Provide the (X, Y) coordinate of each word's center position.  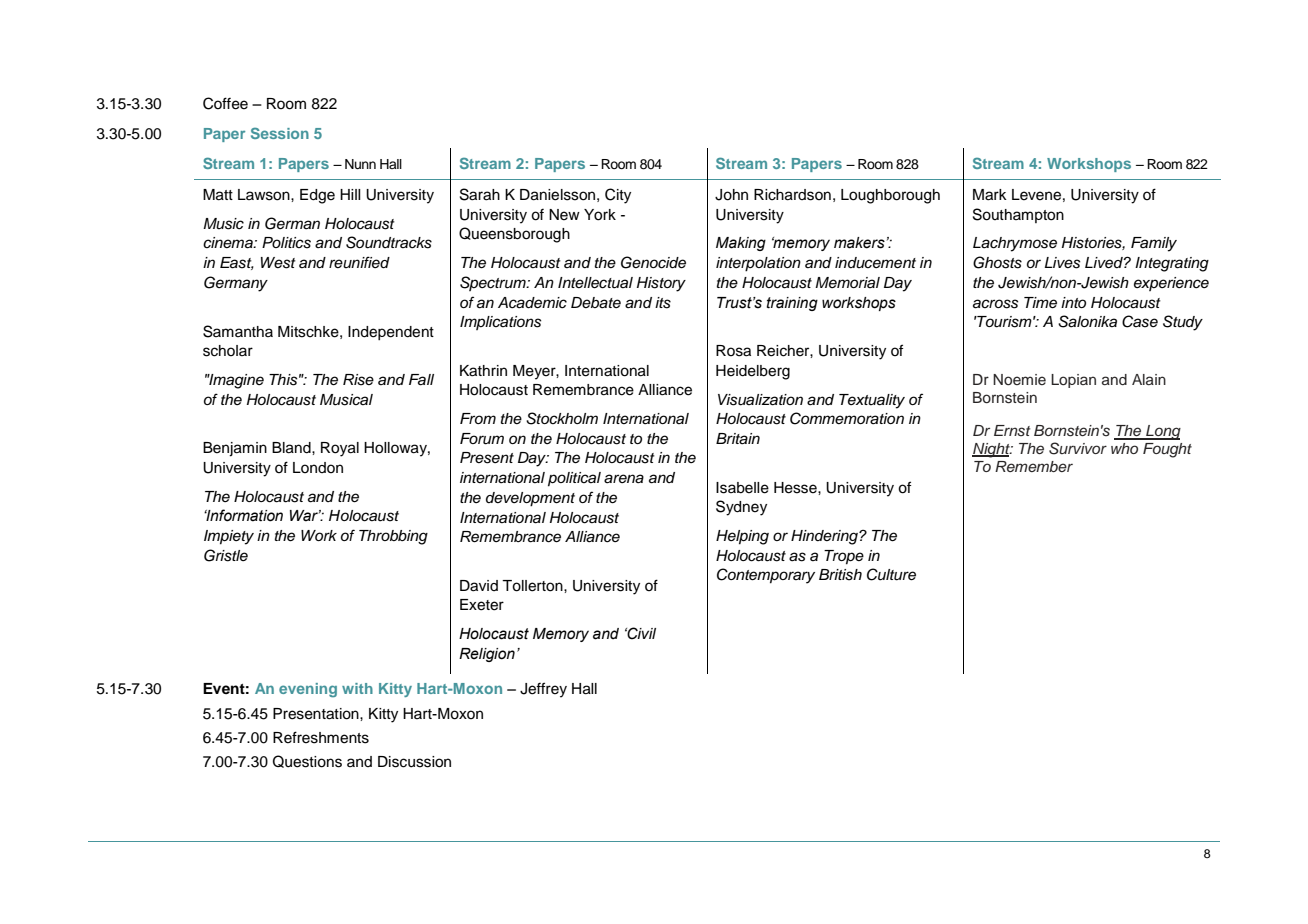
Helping (742, 537)
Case (1140, 321)
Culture (891, 574)
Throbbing (393, 537)
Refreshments (321, 737)
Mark (990, 195)
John (731, 195)
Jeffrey (543, 690)
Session (280, 133)
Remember (1034, 466)
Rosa (733, 351)
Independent (391, 333)
